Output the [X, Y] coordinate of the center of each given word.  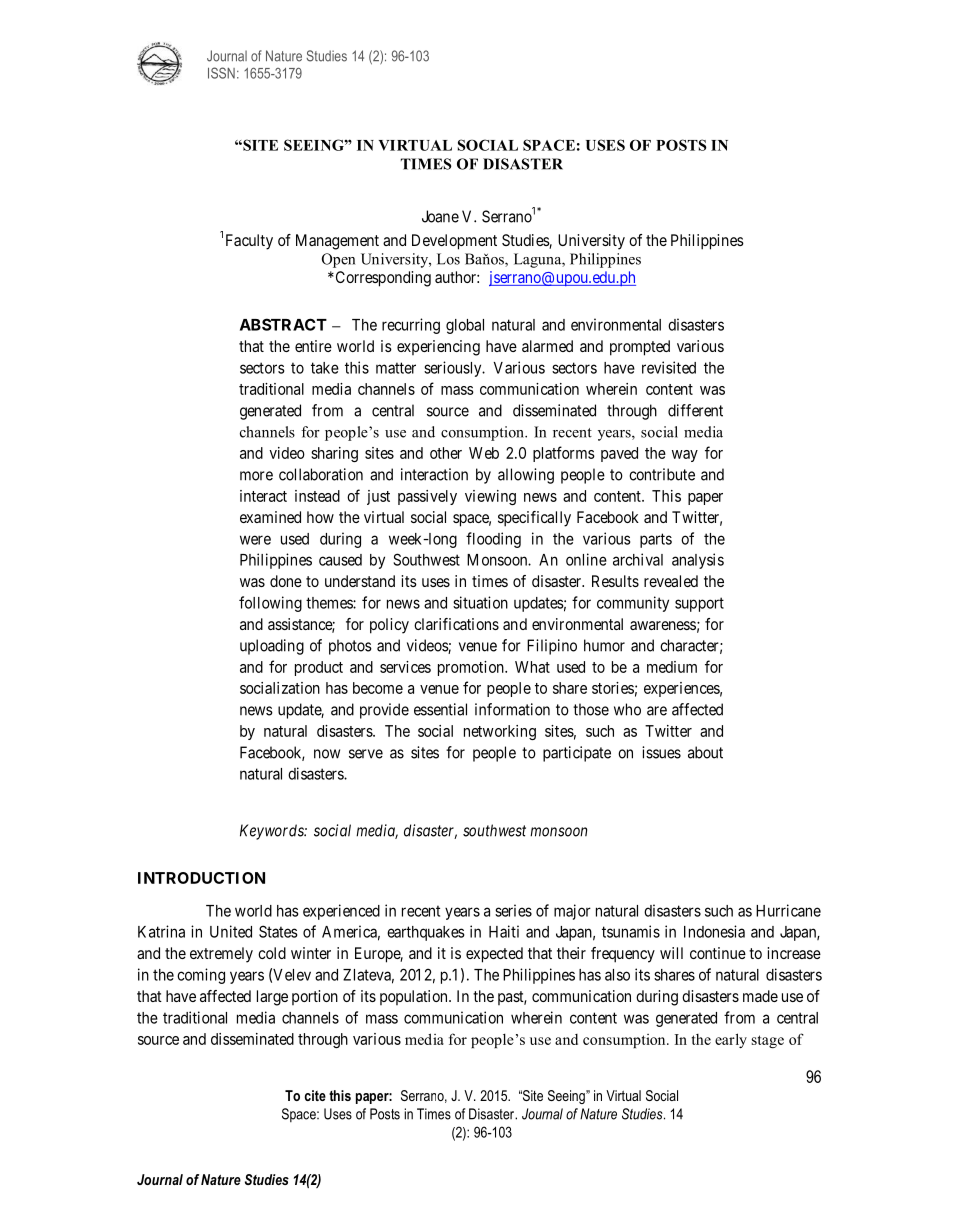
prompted [640, 348]
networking [500, 732]
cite [315, 1095]
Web [484, 453]
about [705, 752]
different [695, 410]
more [256, 476]
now [327, 754]
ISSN [221, 73]
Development [454, 242]
